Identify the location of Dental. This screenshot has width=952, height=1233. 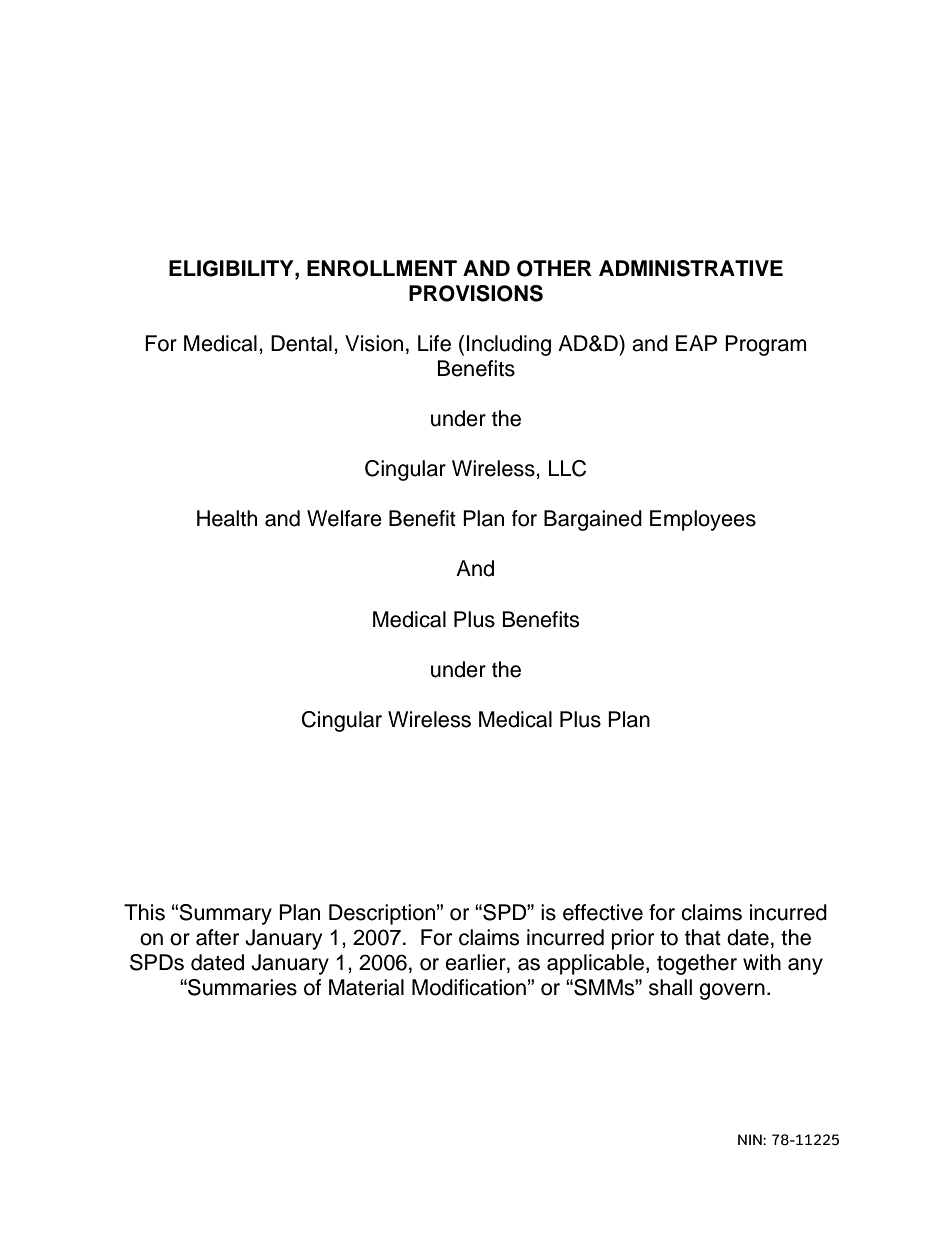
(301, 343).
